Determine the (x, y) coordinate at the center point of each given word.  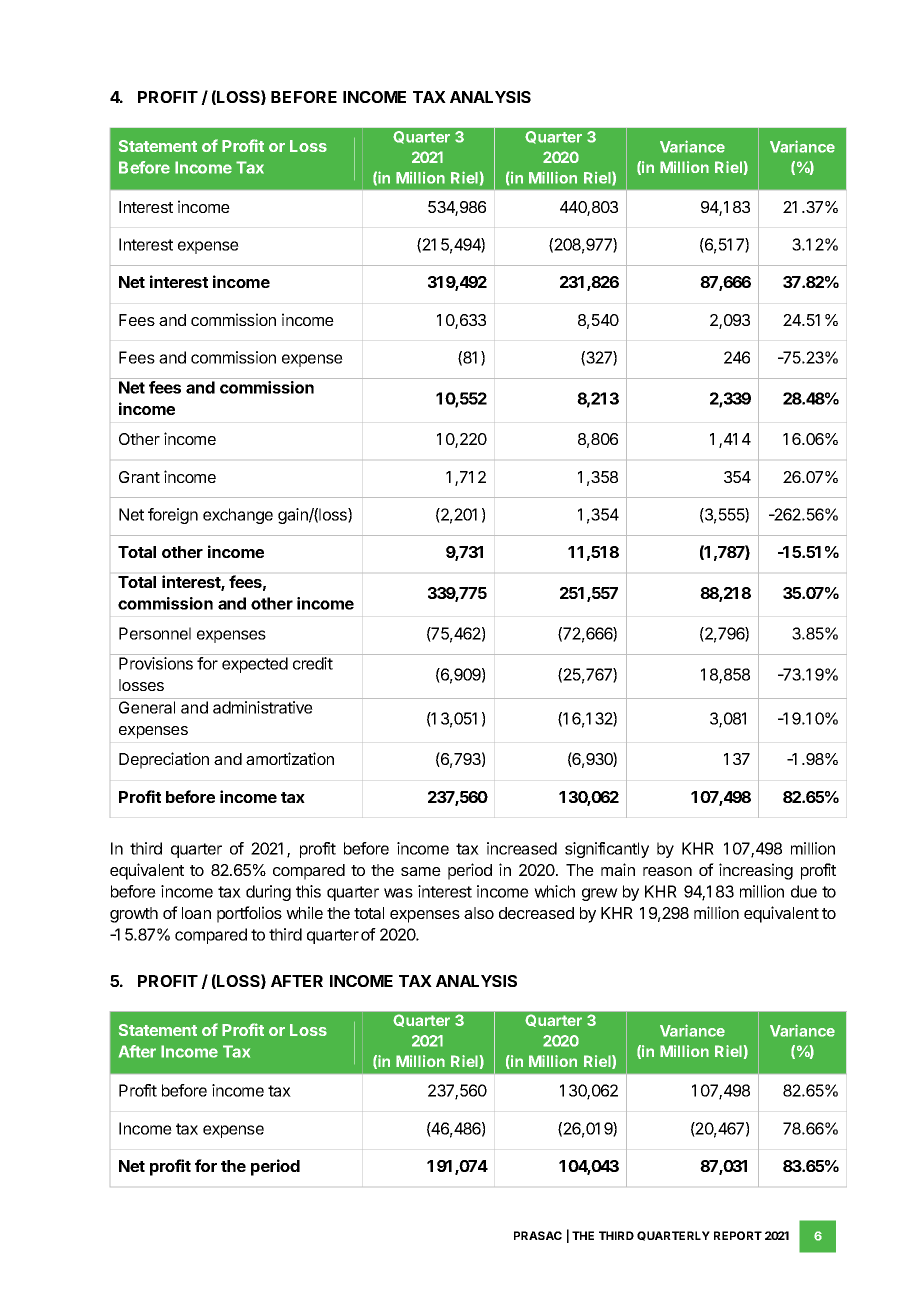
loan (196, 913)
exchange (238, 516)
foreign (173, 516)
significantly (607, 850)
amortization (290, 758)
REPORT (738, 1235)
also (479, 913)
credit (313, 663)
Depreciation (164, 760)
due (804, 891)
